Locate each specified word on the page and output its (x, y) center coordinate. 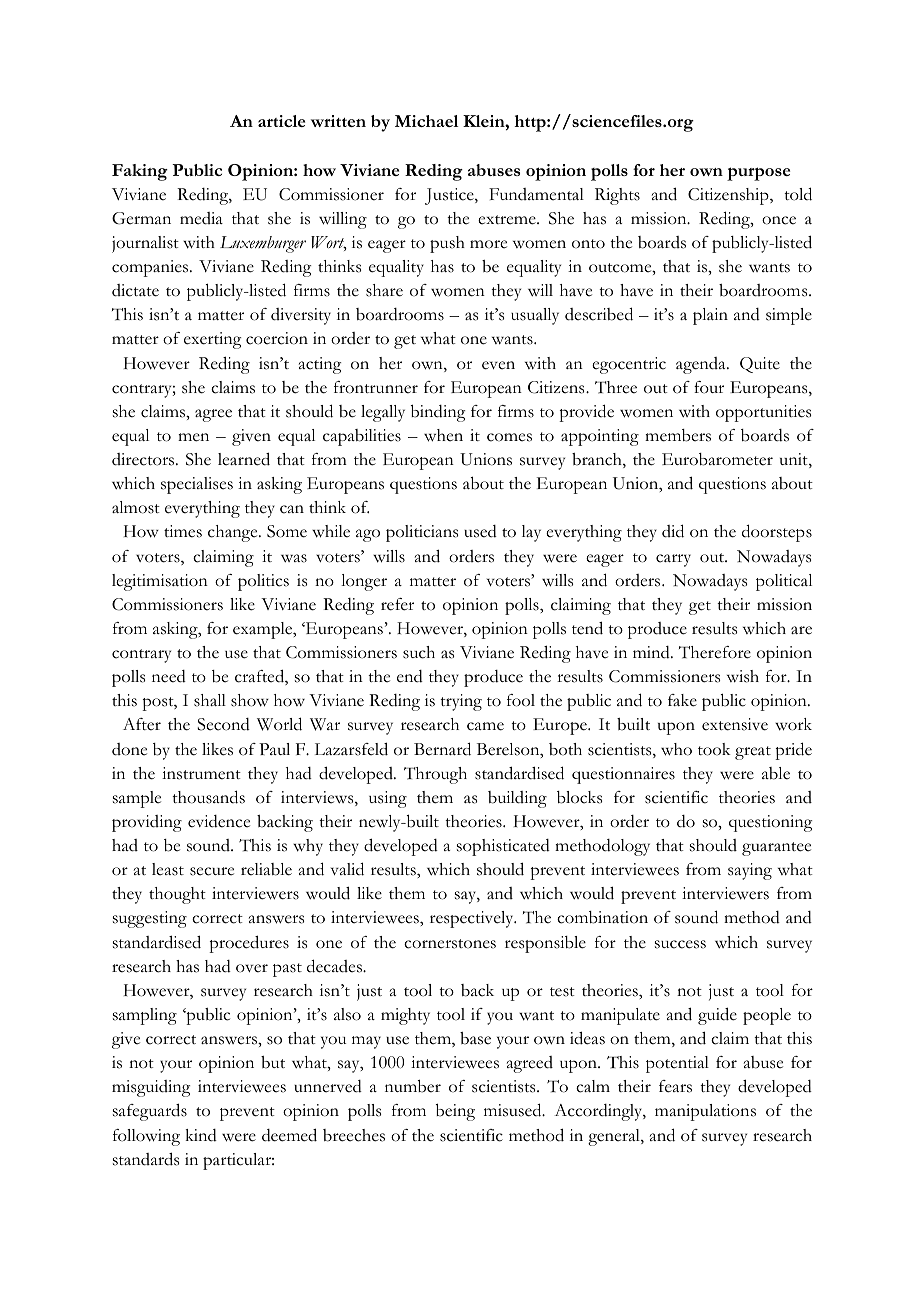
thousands (208, 797)
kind (201, 1135)
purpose (758, 174)
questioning (770, 823)
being (455, 1112)
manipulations (705, 1112)
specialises (197, 485)
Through (435, 775)
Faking (140, 172)
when (443, 435)
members (678, 435)
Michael (426, 121)
